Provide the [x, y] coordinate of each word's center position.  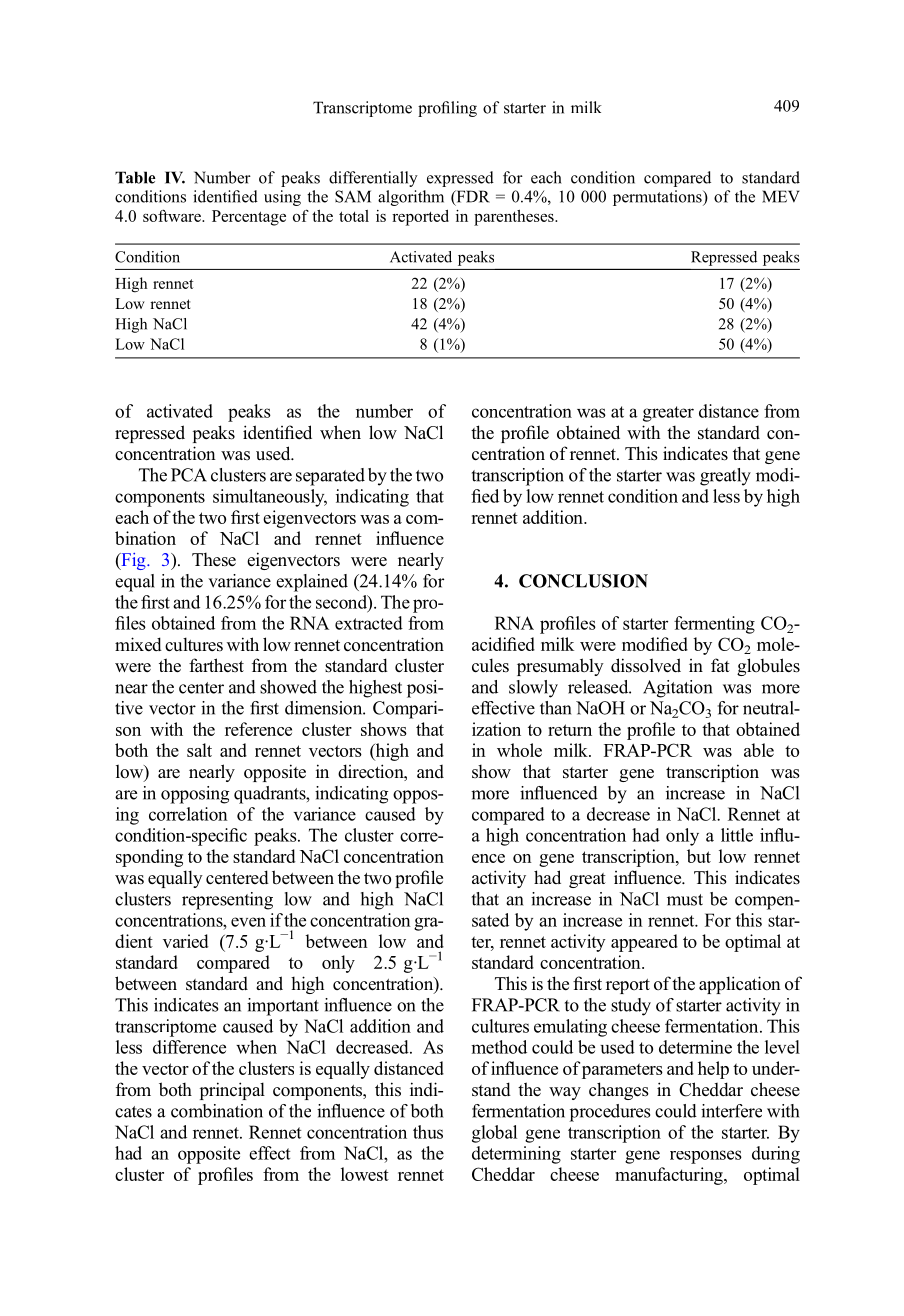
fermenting [714, 625]
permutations [658, 198]
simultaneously [270, 498]
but [699, 856]
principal [232, 1091]
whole [519, 750]
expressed [460, 179]
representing [227, 901]
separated [330, 477]
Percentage [249, 218]
